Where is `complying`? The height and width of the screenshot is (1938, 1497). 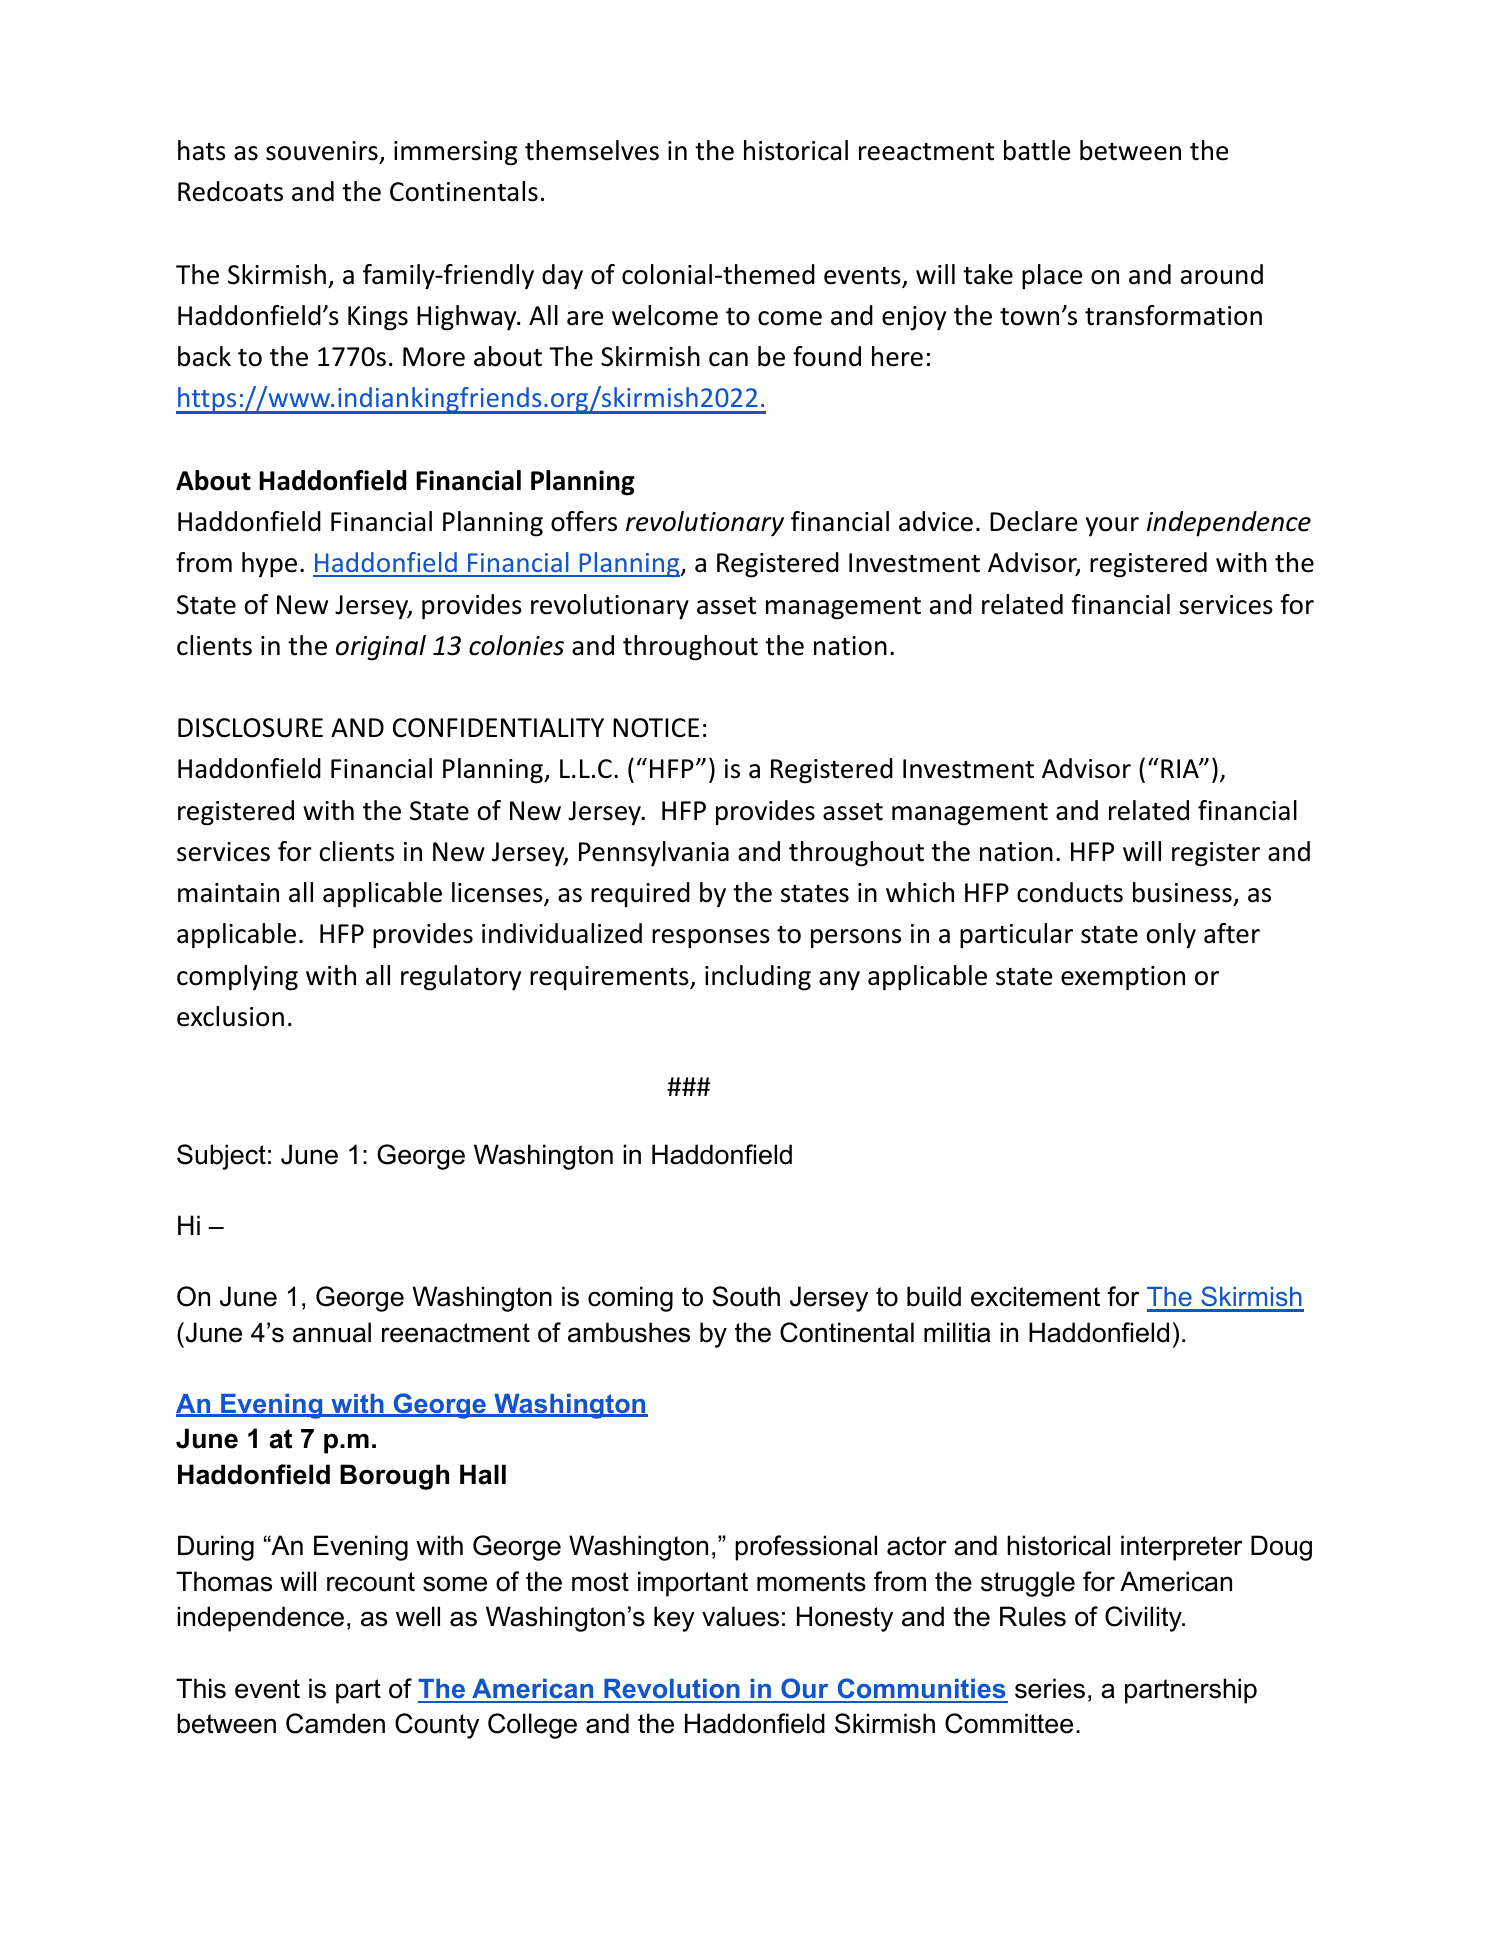 complying is located at coordinates (237, 978).
